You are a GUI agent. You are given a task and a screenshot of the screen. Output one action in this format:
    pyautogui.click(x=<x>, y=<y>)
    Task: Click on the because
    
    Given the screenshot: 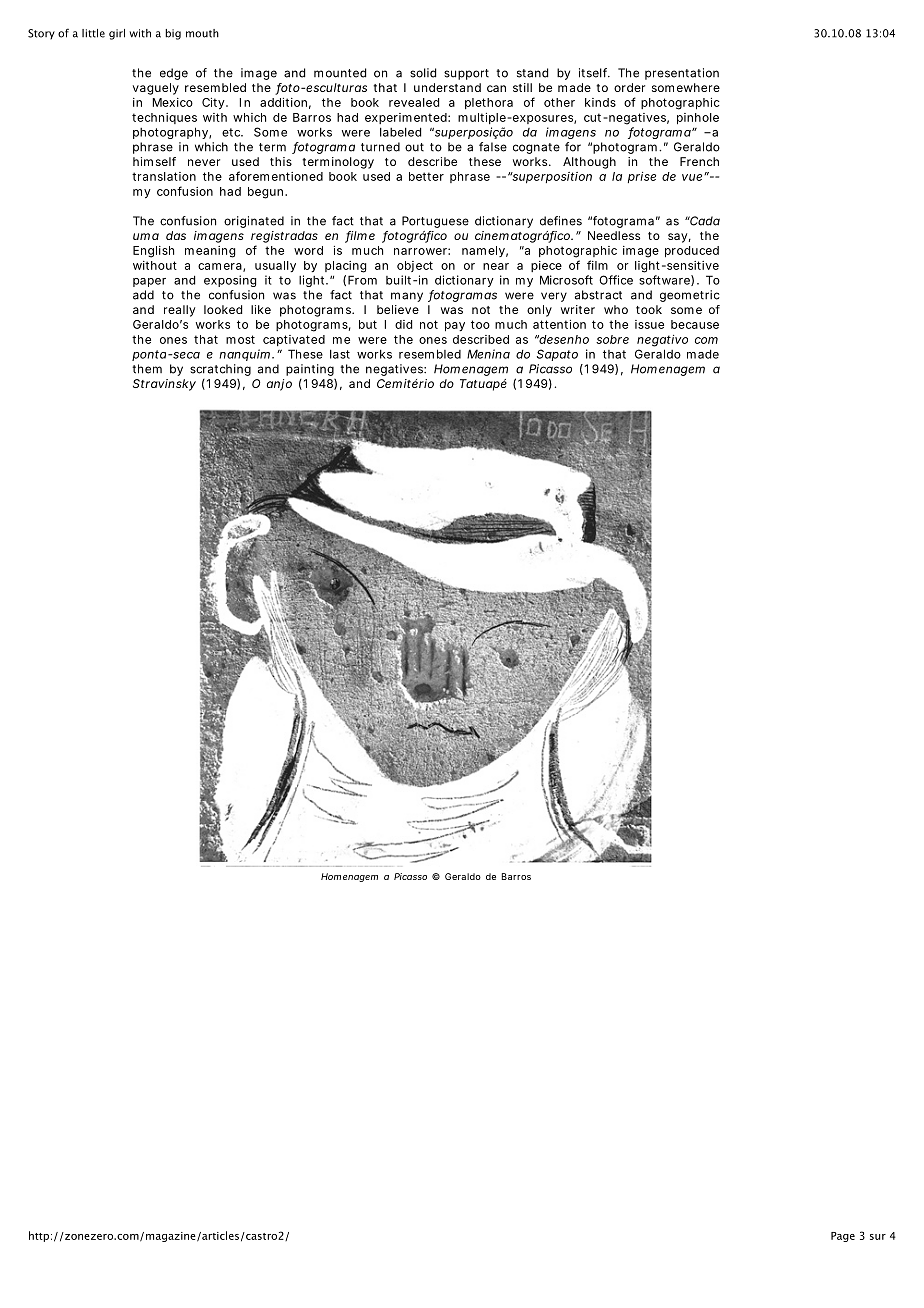 What is the action you would take?
    pyautogui.click(x=695, y=324)
